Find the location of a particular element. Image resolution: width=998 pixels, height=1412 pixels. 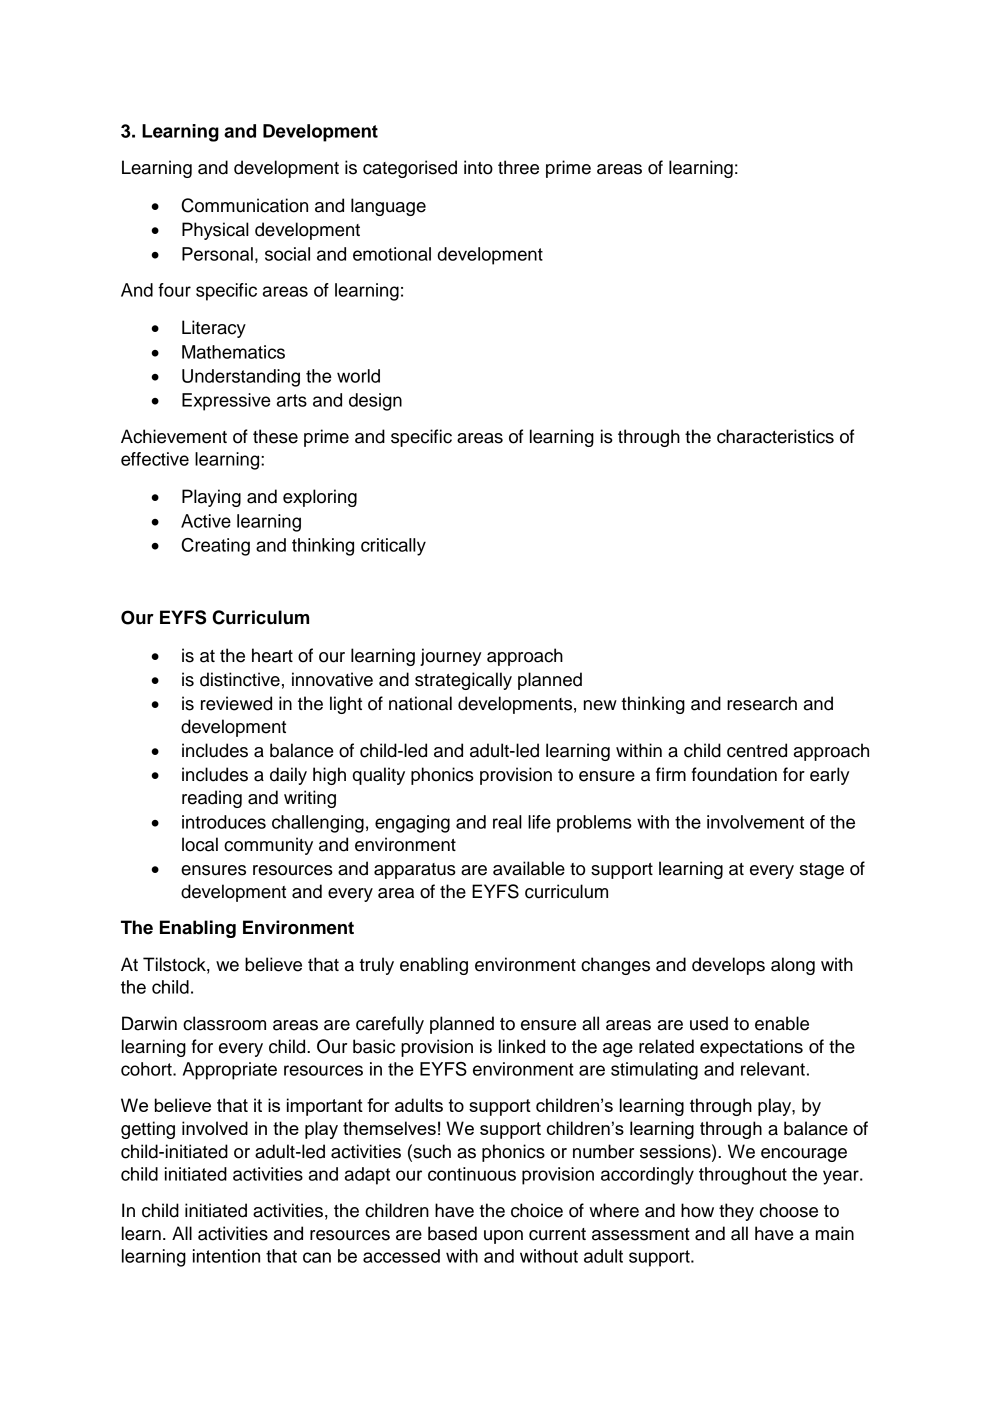

intention is located at coordinates (226, 1256).
